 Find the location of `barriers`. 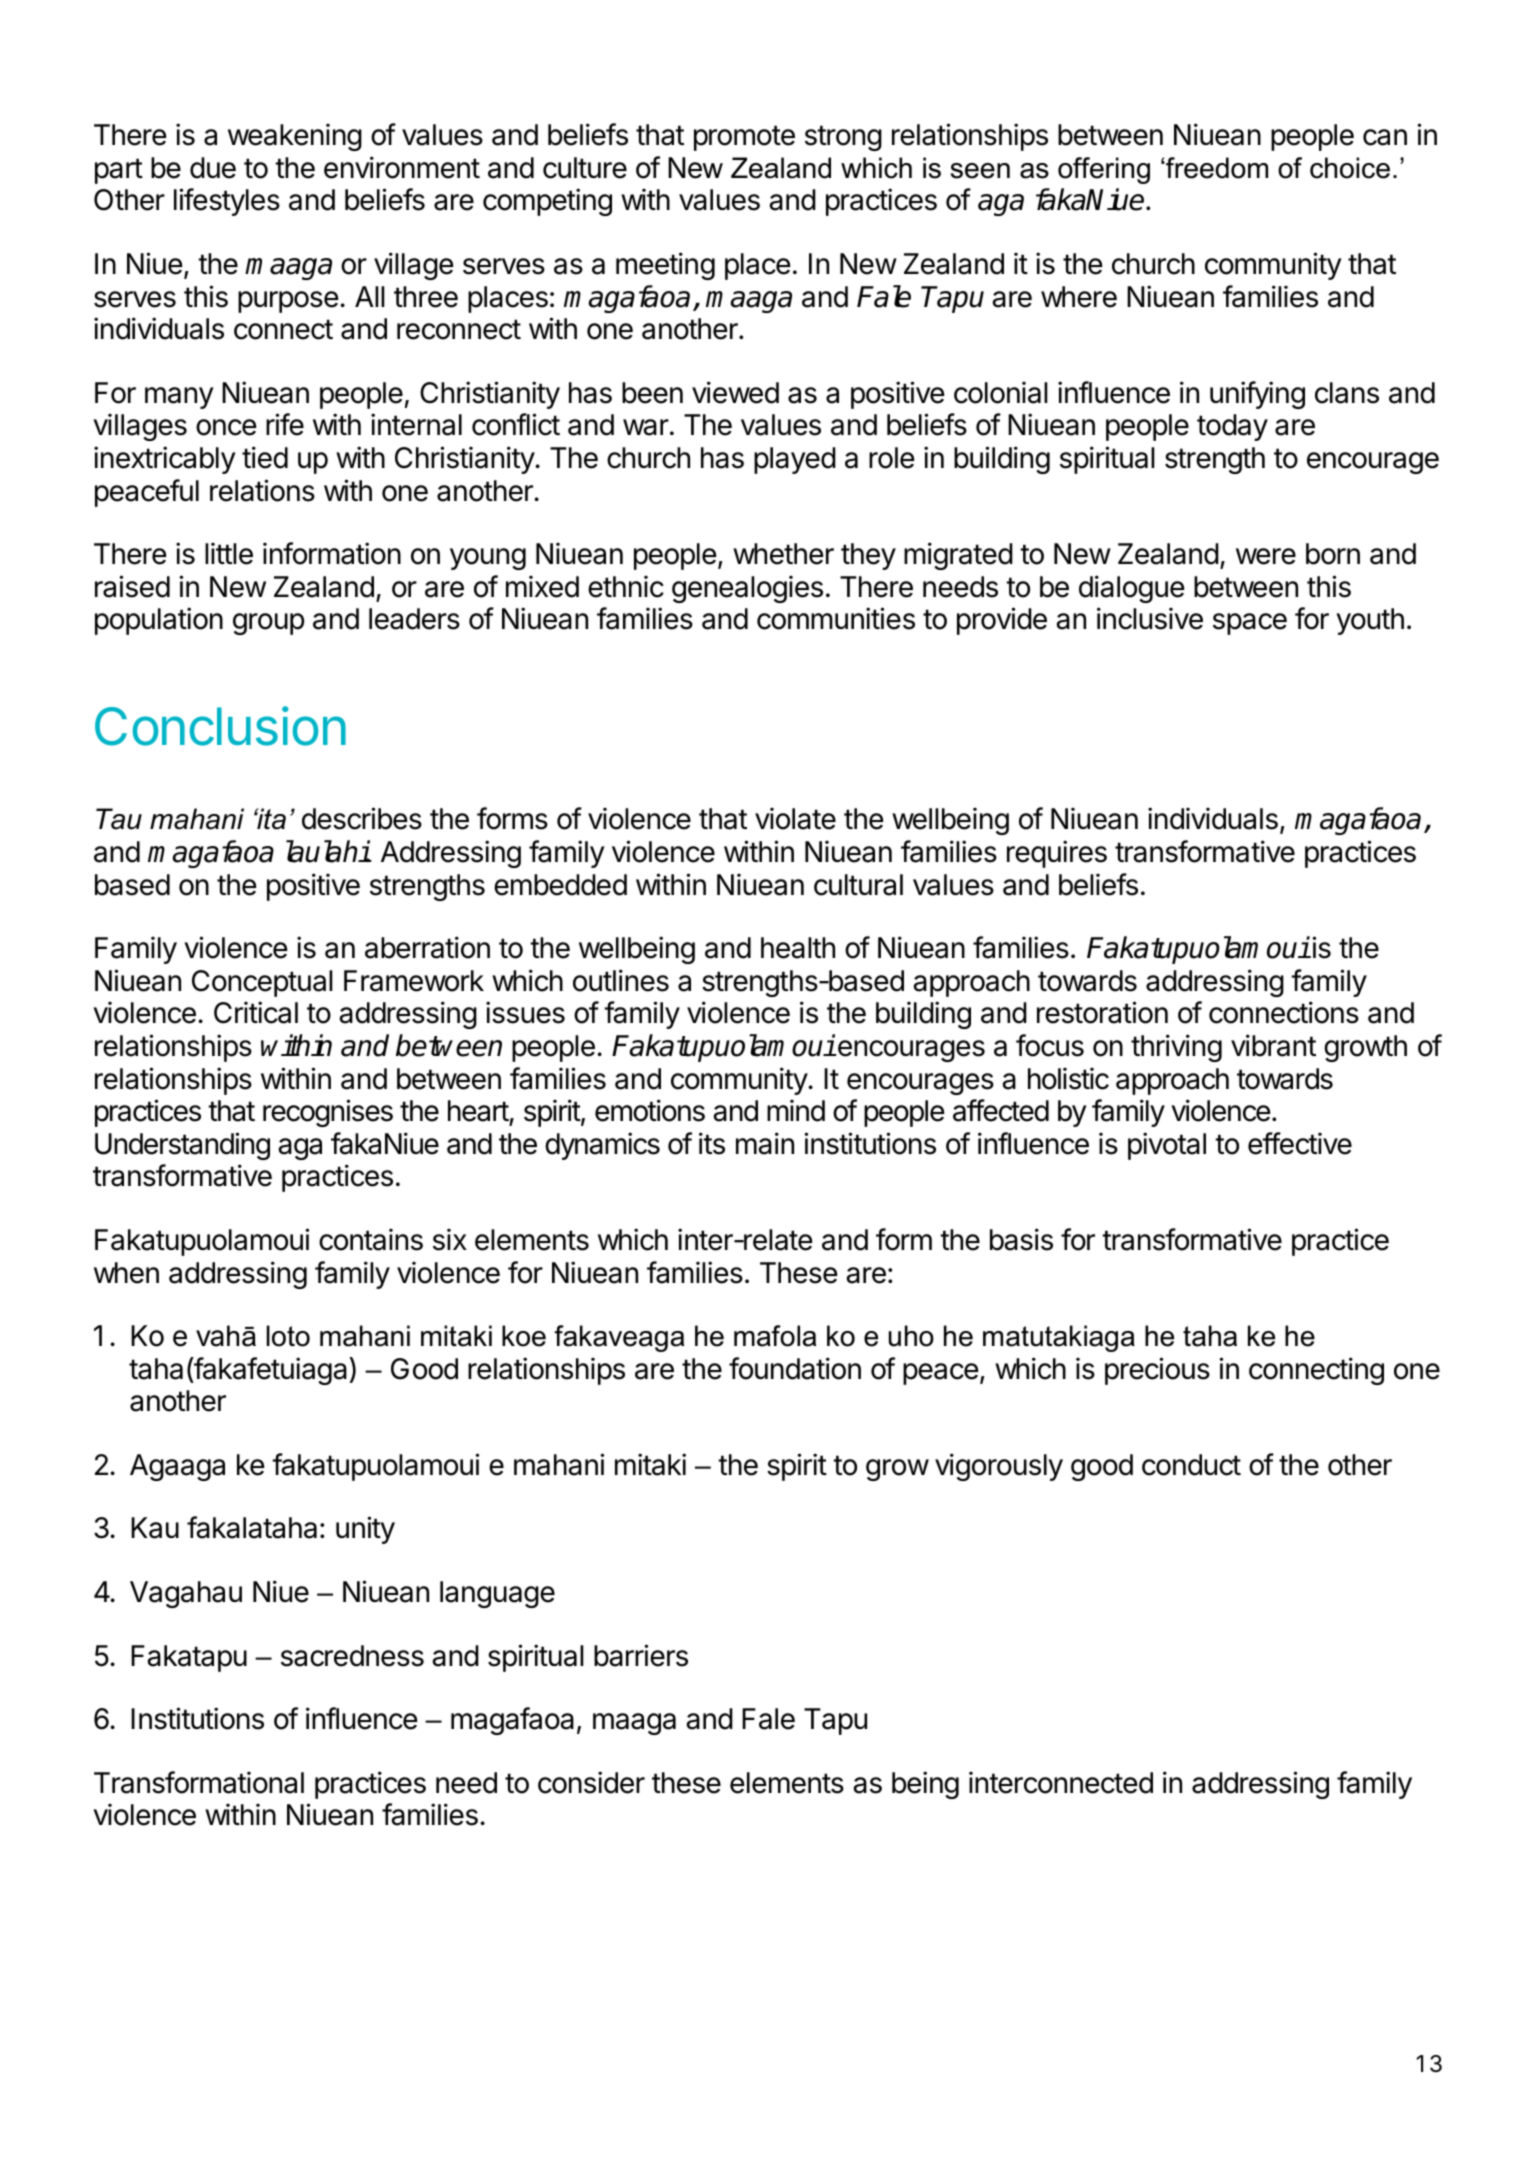

barriers is located at coordinates (641, 1655).
